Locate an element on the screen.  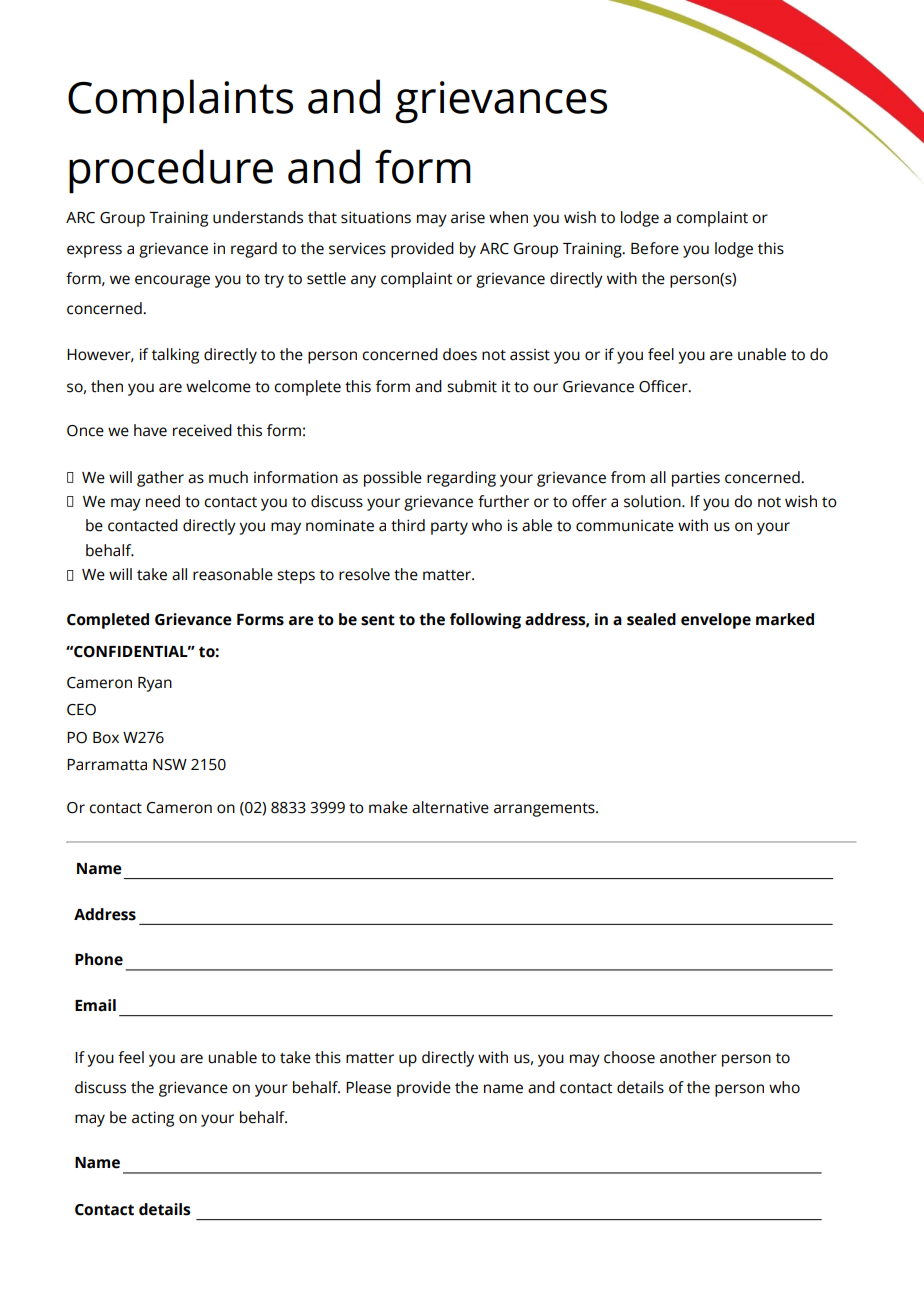
acting is located at coordinates (153, 1119).
